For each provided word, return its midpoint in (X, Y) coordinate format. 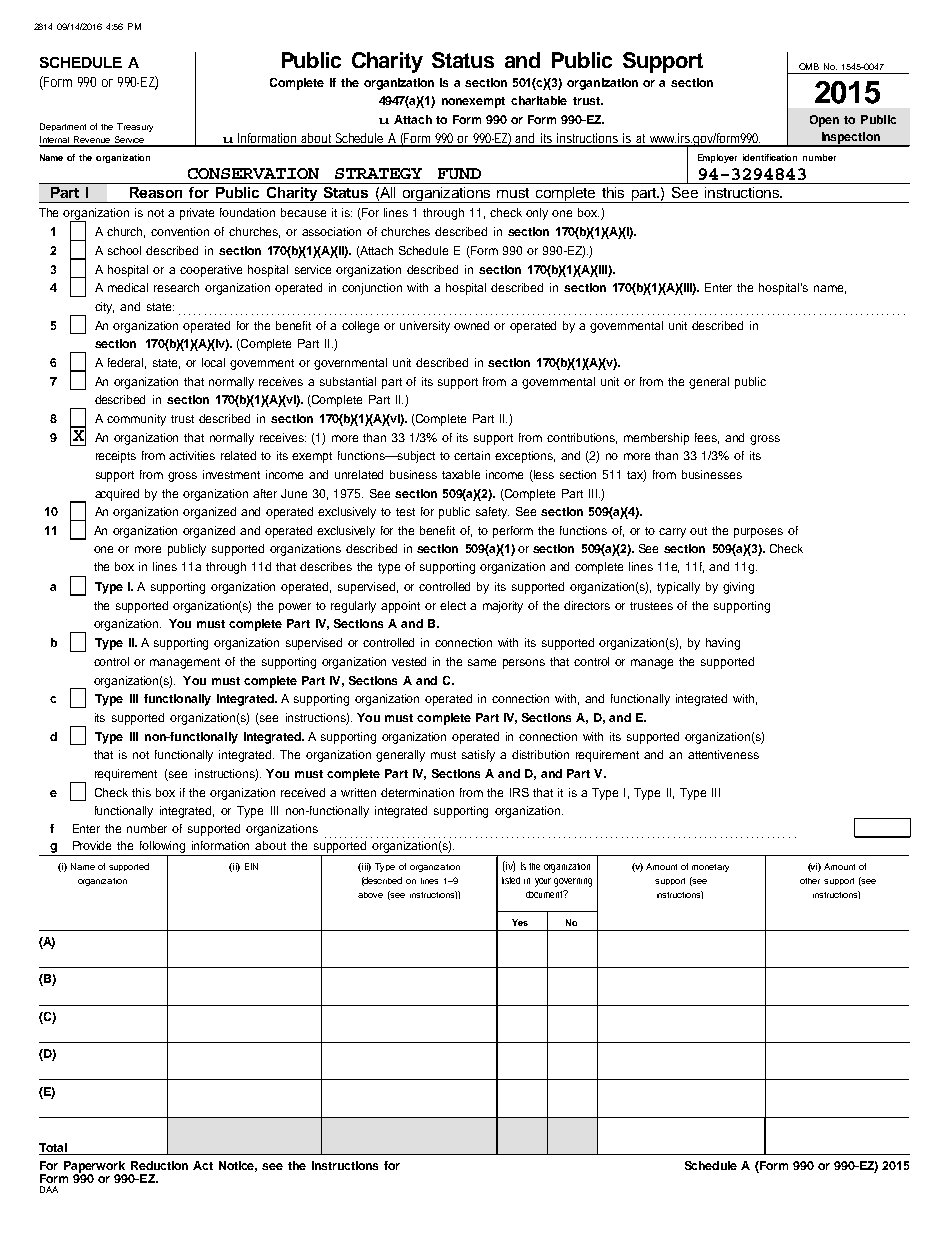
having (723, 644)
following (163, 848)
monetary (710, 868)
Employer (717, 158)
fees (707, 438)
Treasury (135, 127)
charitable (539, 100)
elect (453, 605)
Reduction (159, 1165)
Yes (520, 922)
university (425, 327)
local (213, 362)
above (370, 895)
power (295, 608)
